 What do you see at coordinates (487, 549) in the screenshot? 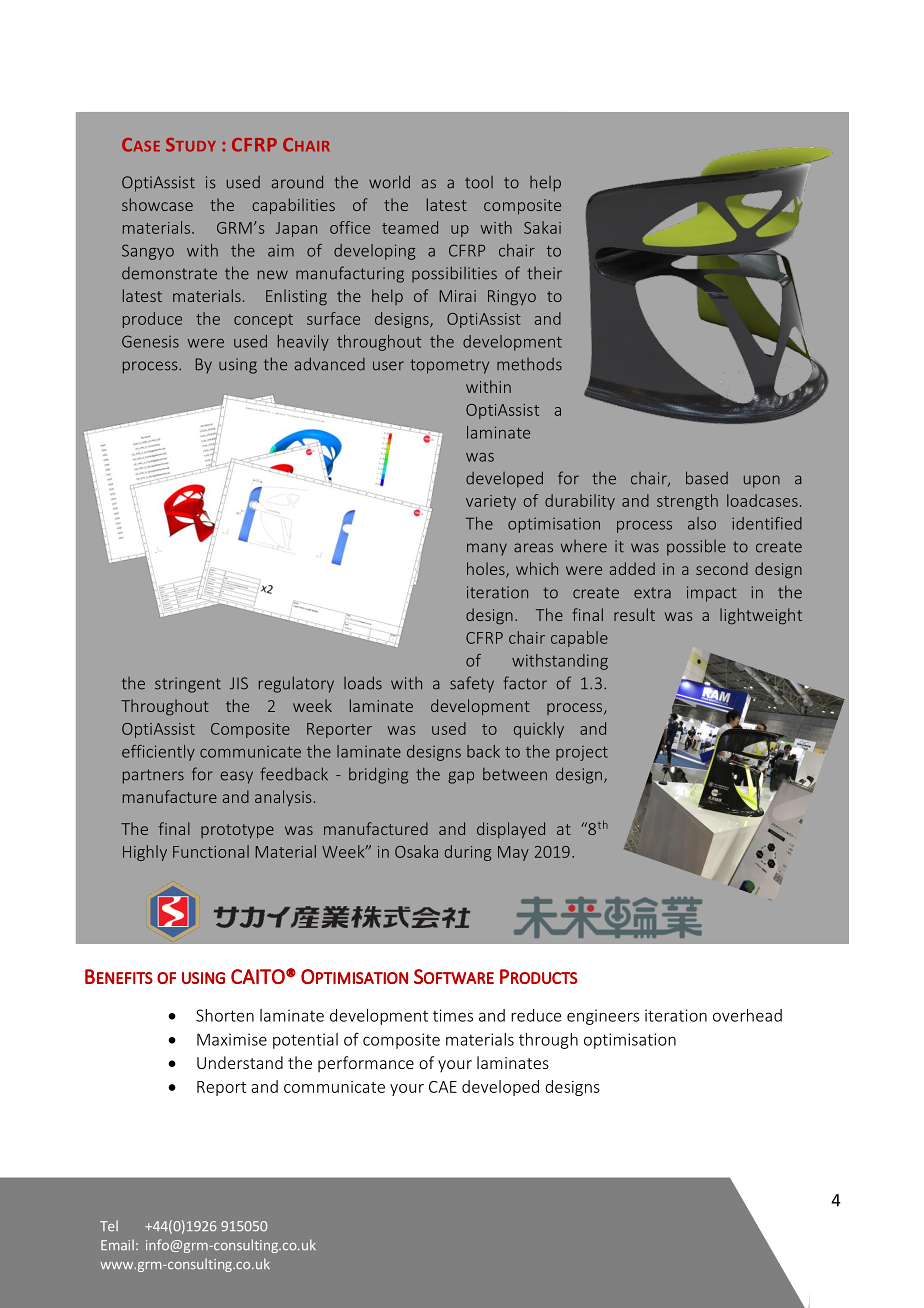
I see `many` at bounding box center [487, 549].
